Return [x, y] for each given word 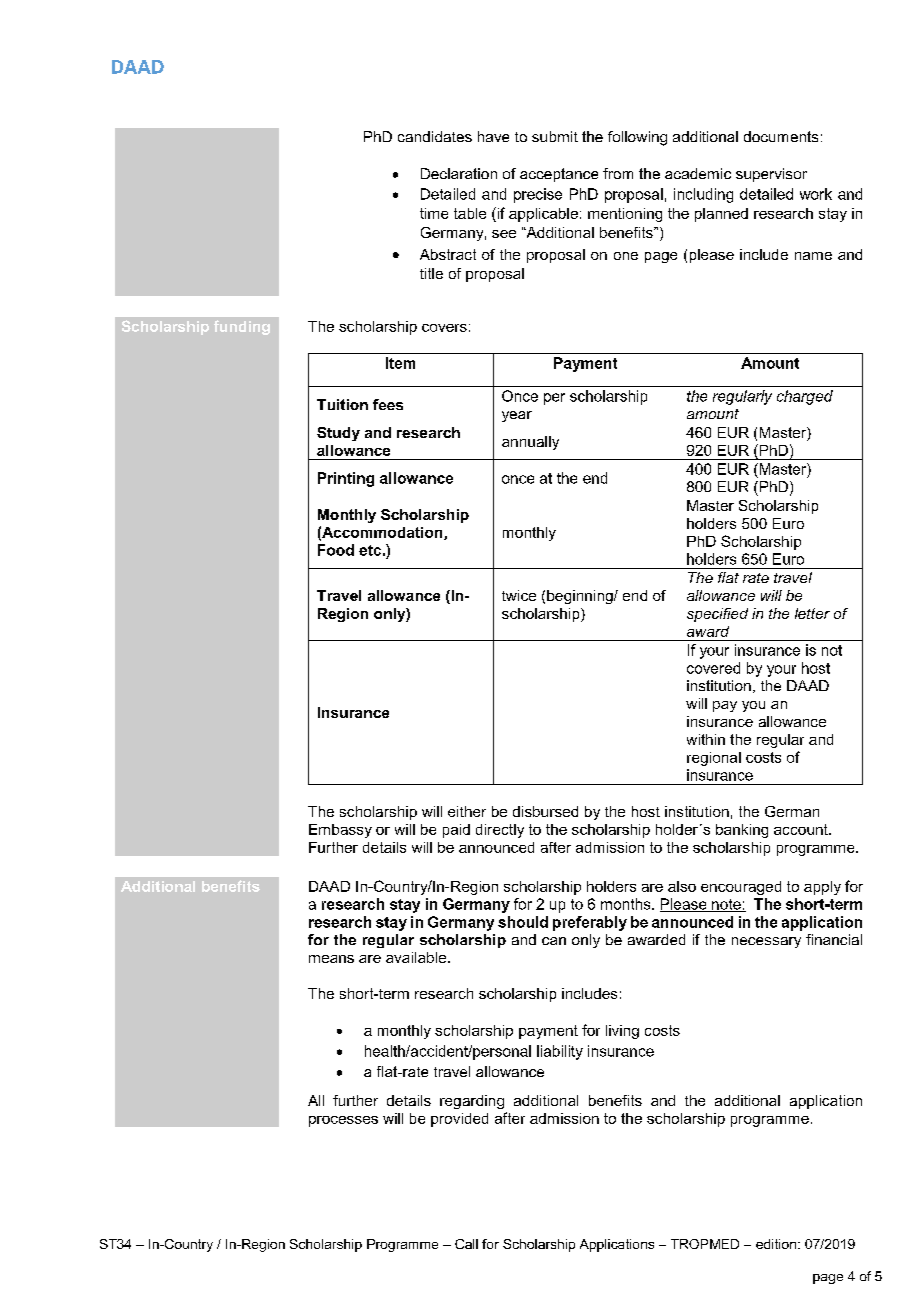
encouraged [741, 888]
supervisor [771, 175]
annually [530, 443]
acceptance [559, 175]
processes [343, 1121]
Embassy [340, 831]
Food [336, 550]
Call [466, 1244]
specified [717, 615]
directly [500, 831]
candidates [435, 136]
